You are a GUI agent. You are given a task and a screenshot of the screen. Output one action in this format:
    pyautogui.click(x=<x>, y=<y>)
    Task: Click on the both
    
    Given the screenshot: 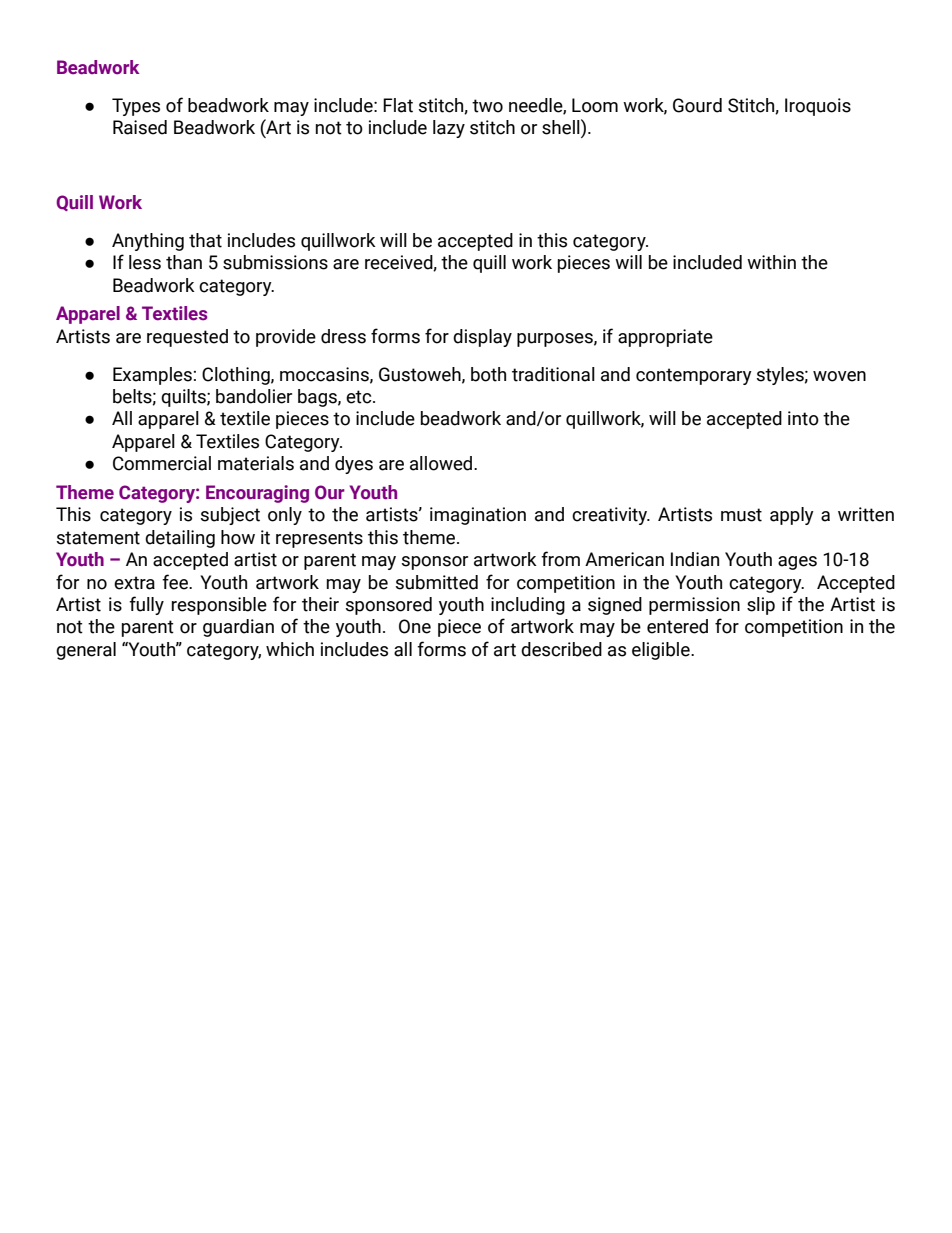 What is the action you would take?
    pyautogui.click(x=488, y=374)
